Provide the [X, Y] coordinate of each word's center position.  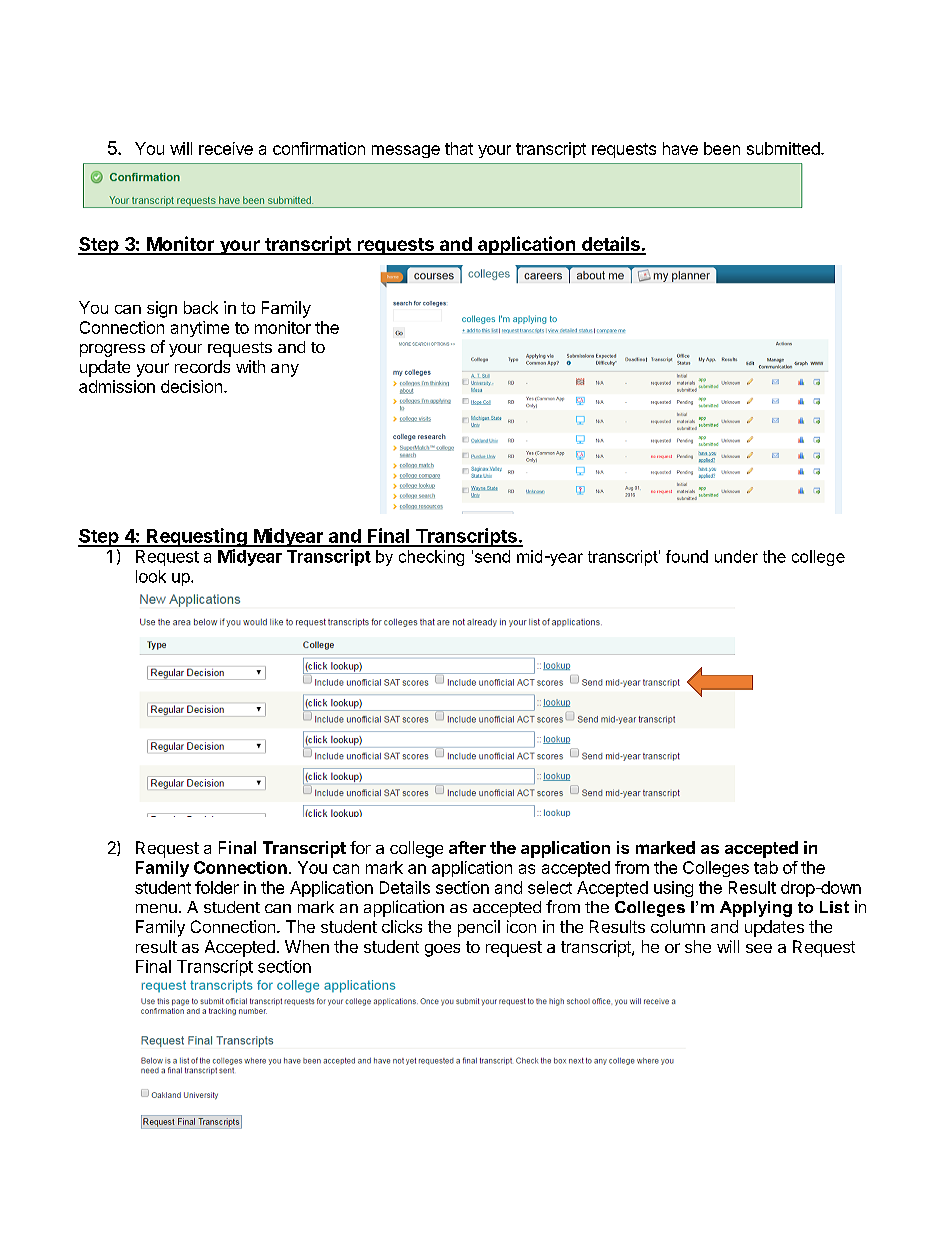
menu [156, 908]
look [151, 576]
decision [191, 386]
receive [226, 148]
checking [431, 558]
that [459, 148]
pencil [479, 928]
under [736, 556]
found [687, 556]
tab [766, 867]
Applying [756, 909]
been [722, 148]
